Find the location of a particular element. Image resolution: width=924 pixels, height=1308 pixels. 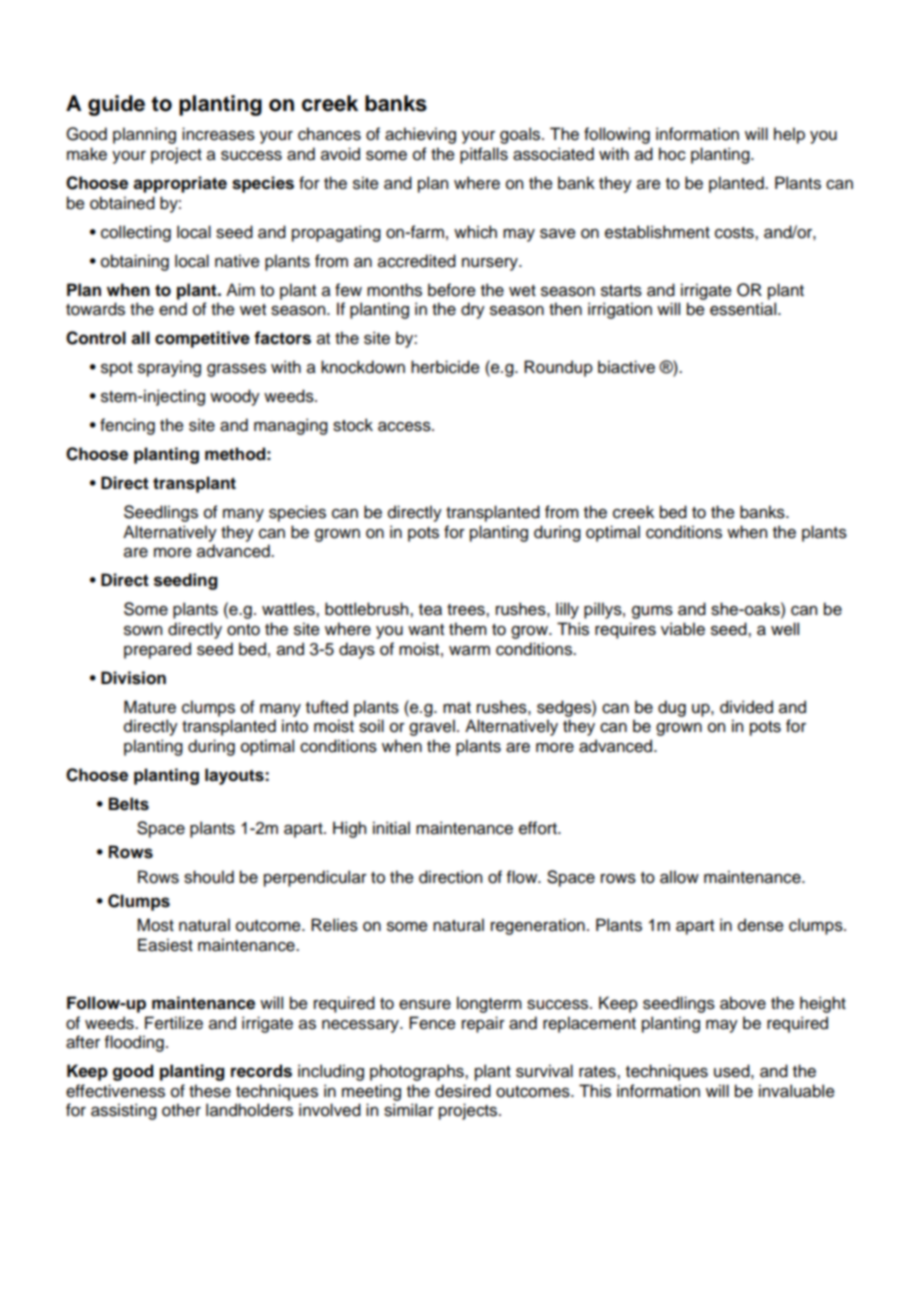

herbicide is located at coordinates (445, 367).
